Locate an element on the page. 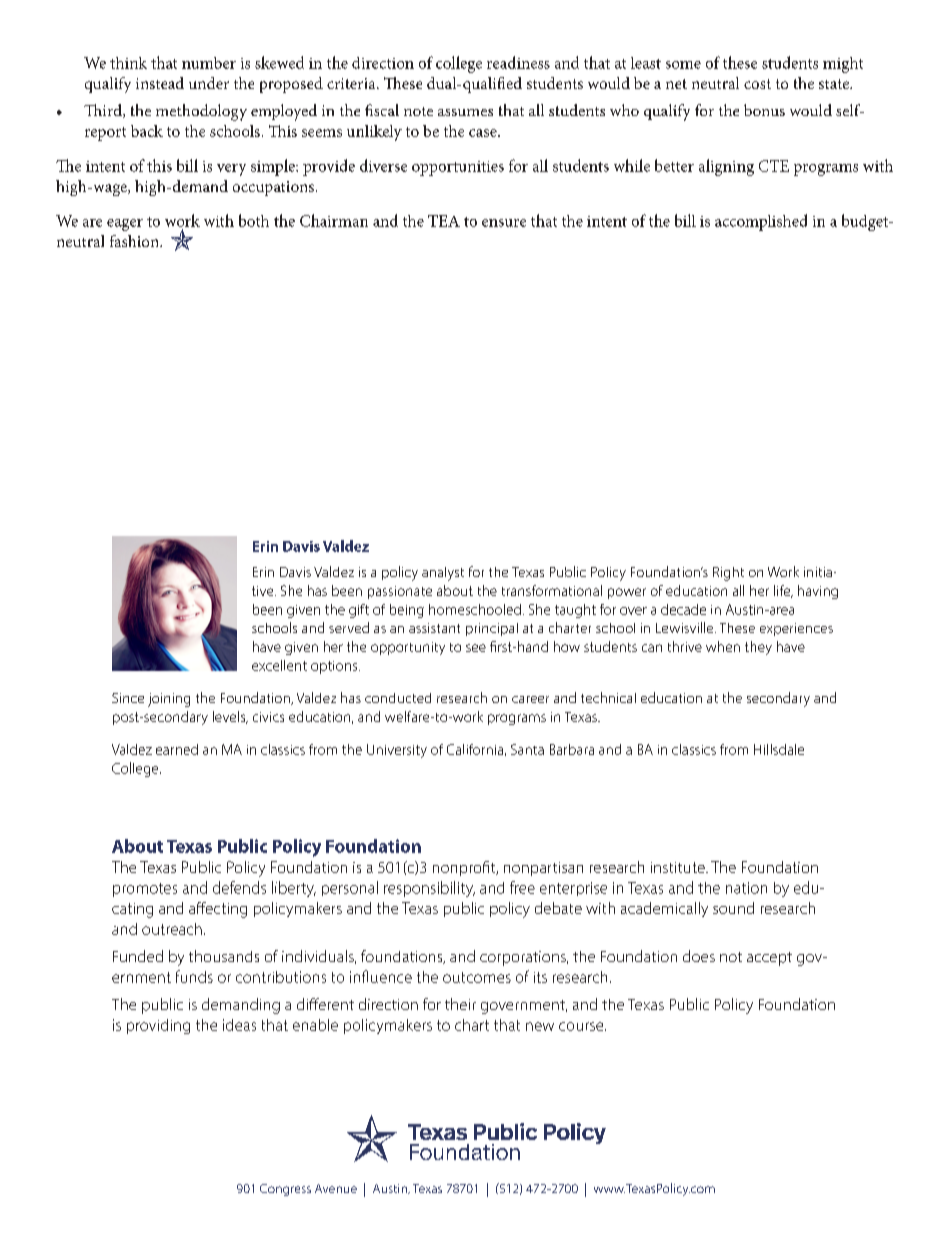 This image has height=1233, width=952. course is located at coordinates (582, 1026).
